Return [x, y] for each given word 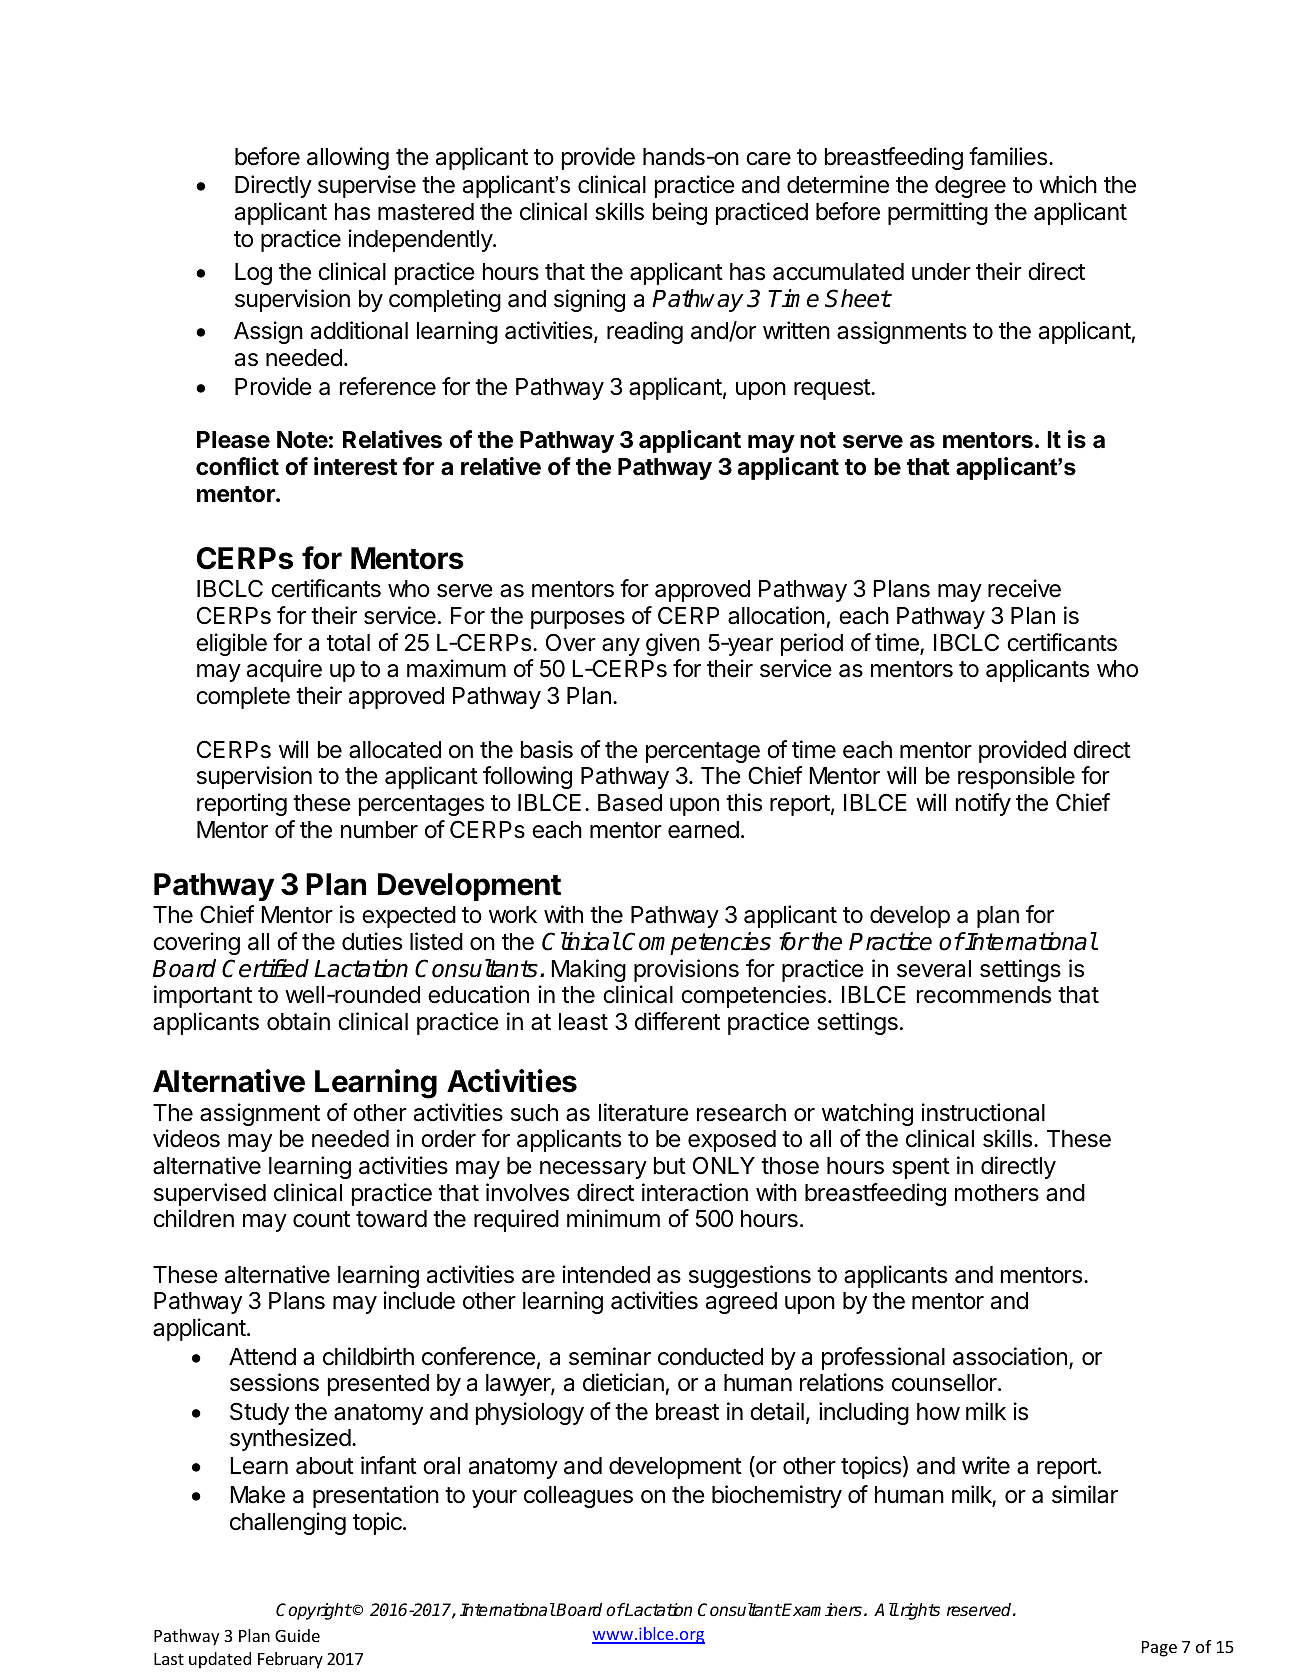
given [673, 644]
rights [919, 1611]
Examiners [821, 1610]
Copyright [314, 1611]
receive [1024, 588]
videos [186, 1138]
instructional [983, 1112]
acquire [284, 670]
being [680, 213]
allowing [348, 158]
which [1068, 184]
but [670, 1166]
